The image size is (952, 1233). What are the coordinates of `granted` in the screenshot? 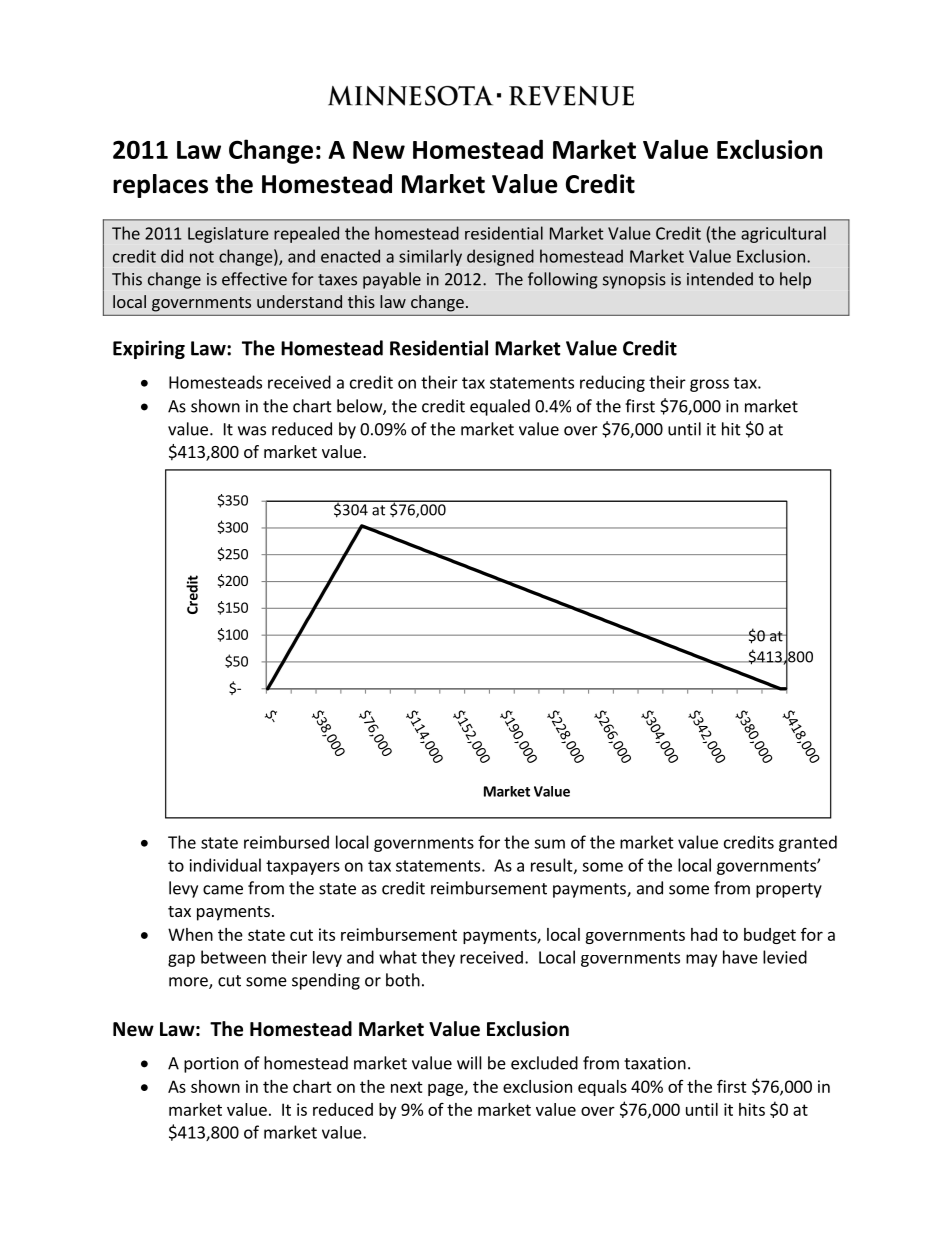 It's located at (808, 843).
